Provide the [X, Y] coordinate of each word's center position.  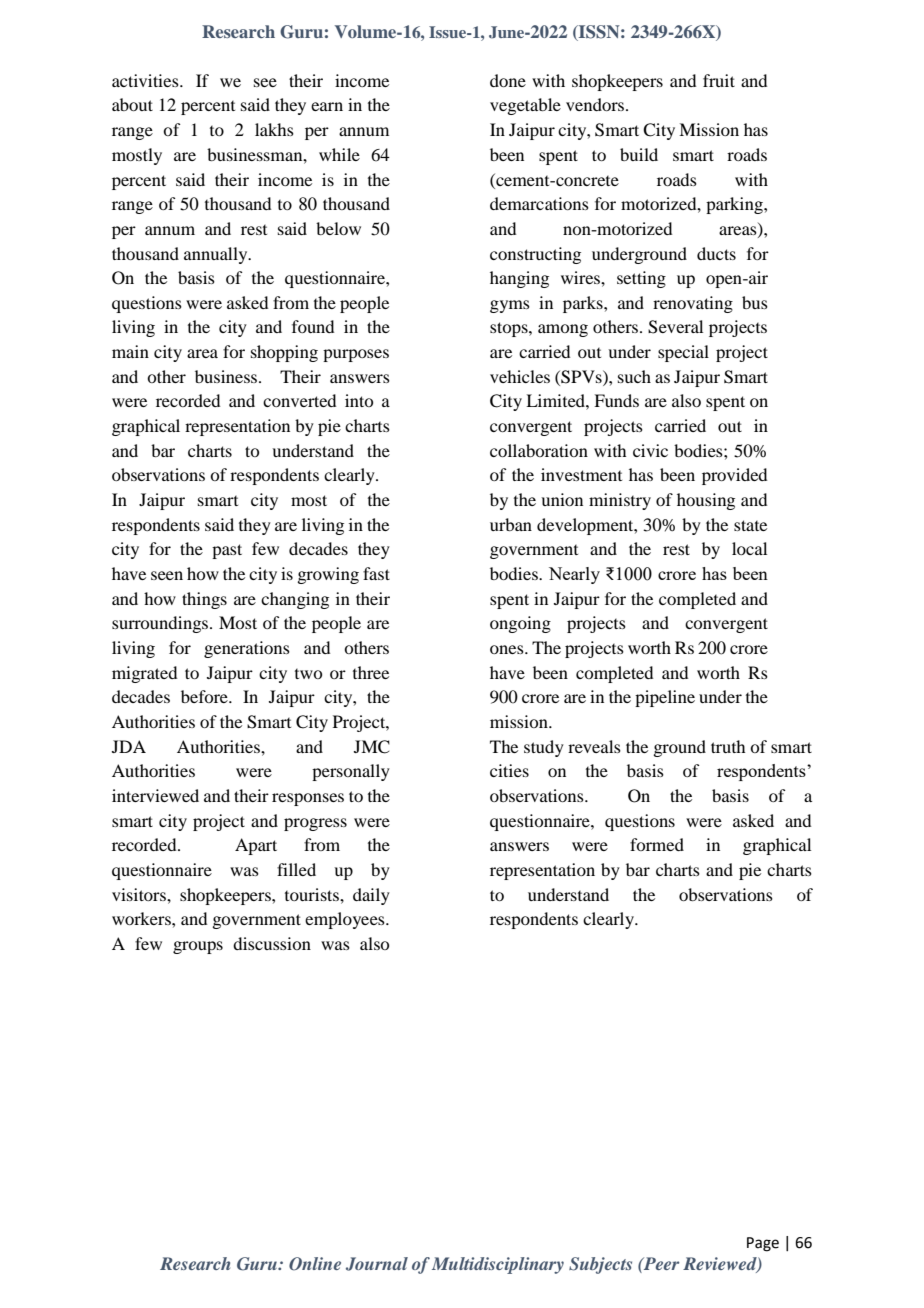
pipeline [665, 698]
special [683, 353]
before [205, 696]
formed [657, 844]
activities [146, 80]
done [508, 80]
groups [198, 947]
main [130, 351]
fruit [719, 80]
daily [371, 896]
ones [508, 649]
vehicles [520, 376]
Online [315, 1264]
